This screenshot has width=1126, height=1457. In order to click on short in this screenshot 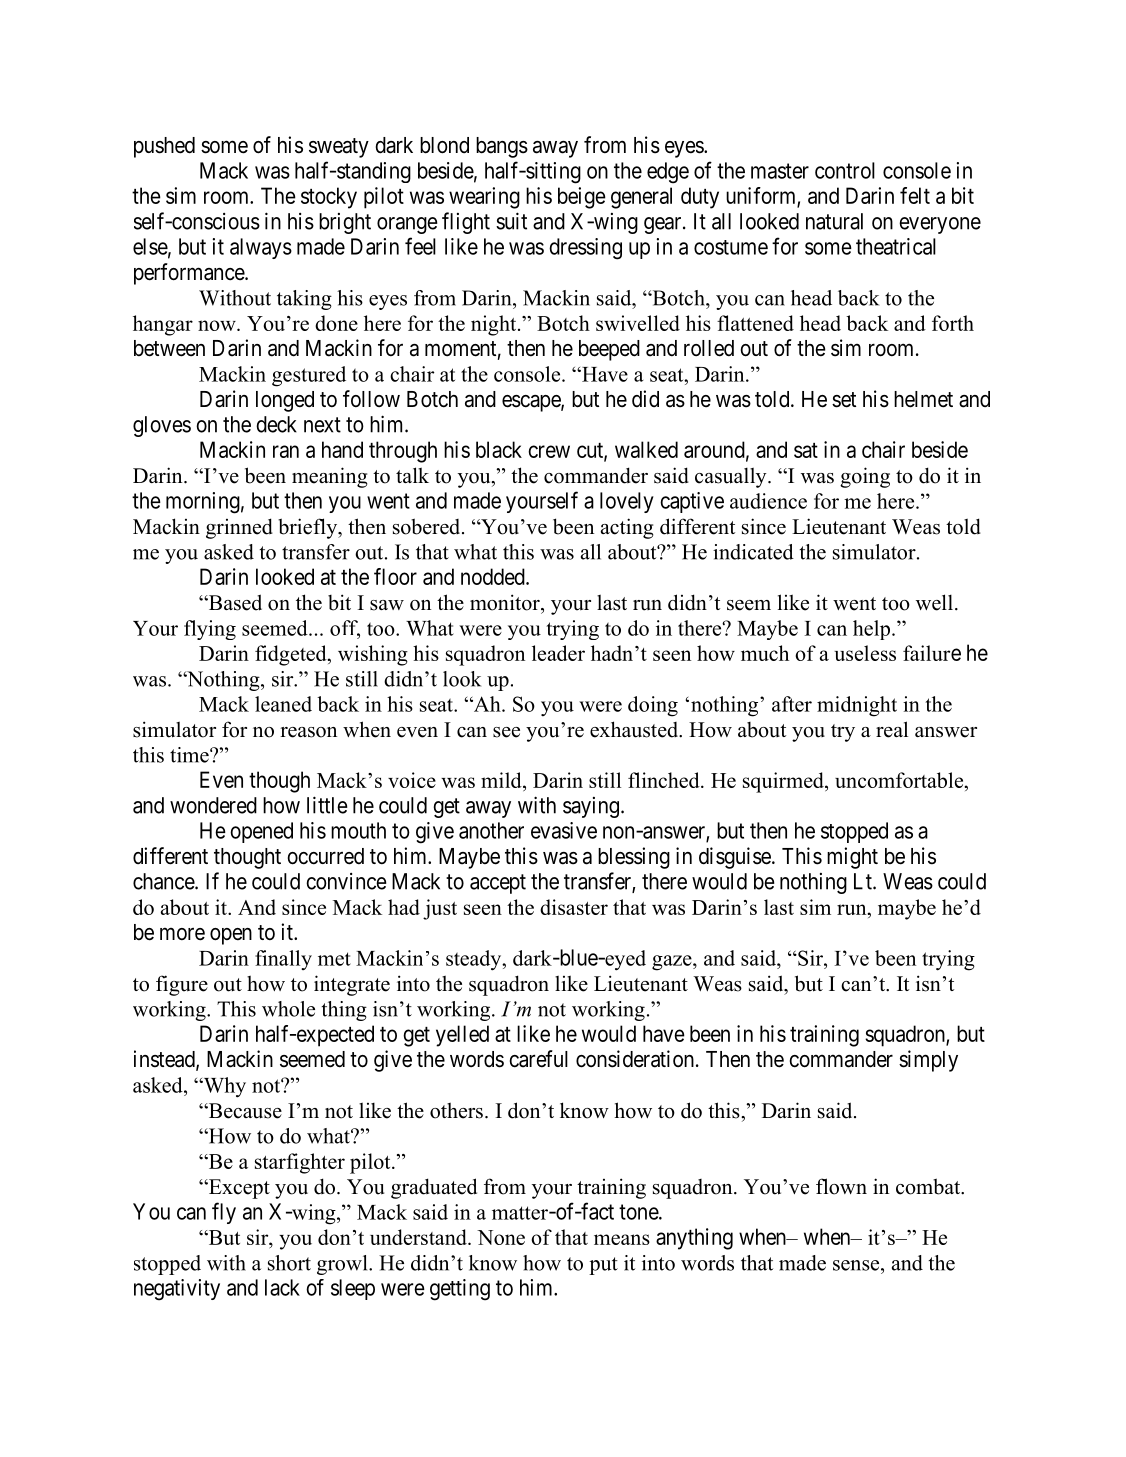, I will do `click(289, 1263)`.
